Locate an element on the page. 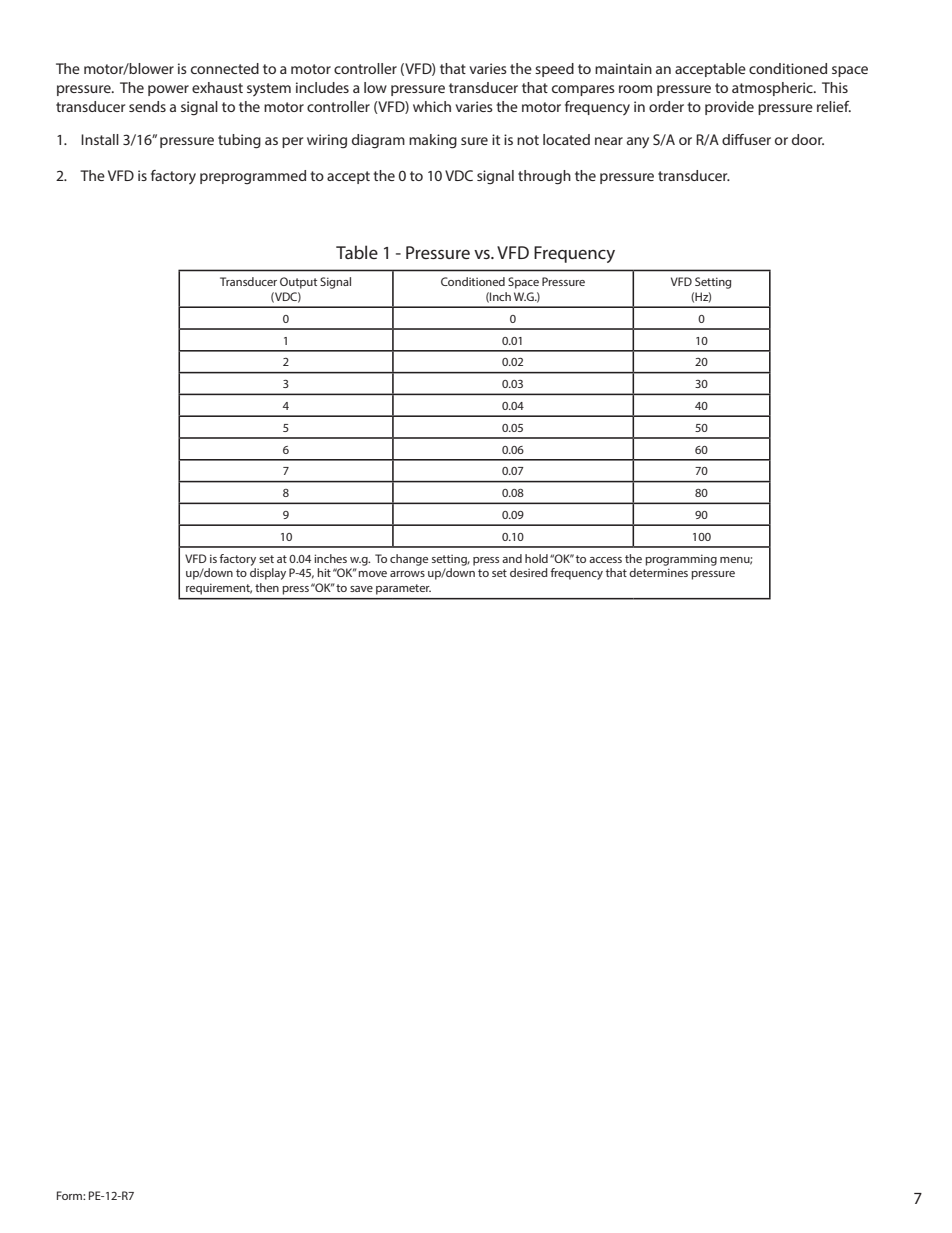 The width and height of the page is (952, 1233). through is located at coordinates (544, 177).
